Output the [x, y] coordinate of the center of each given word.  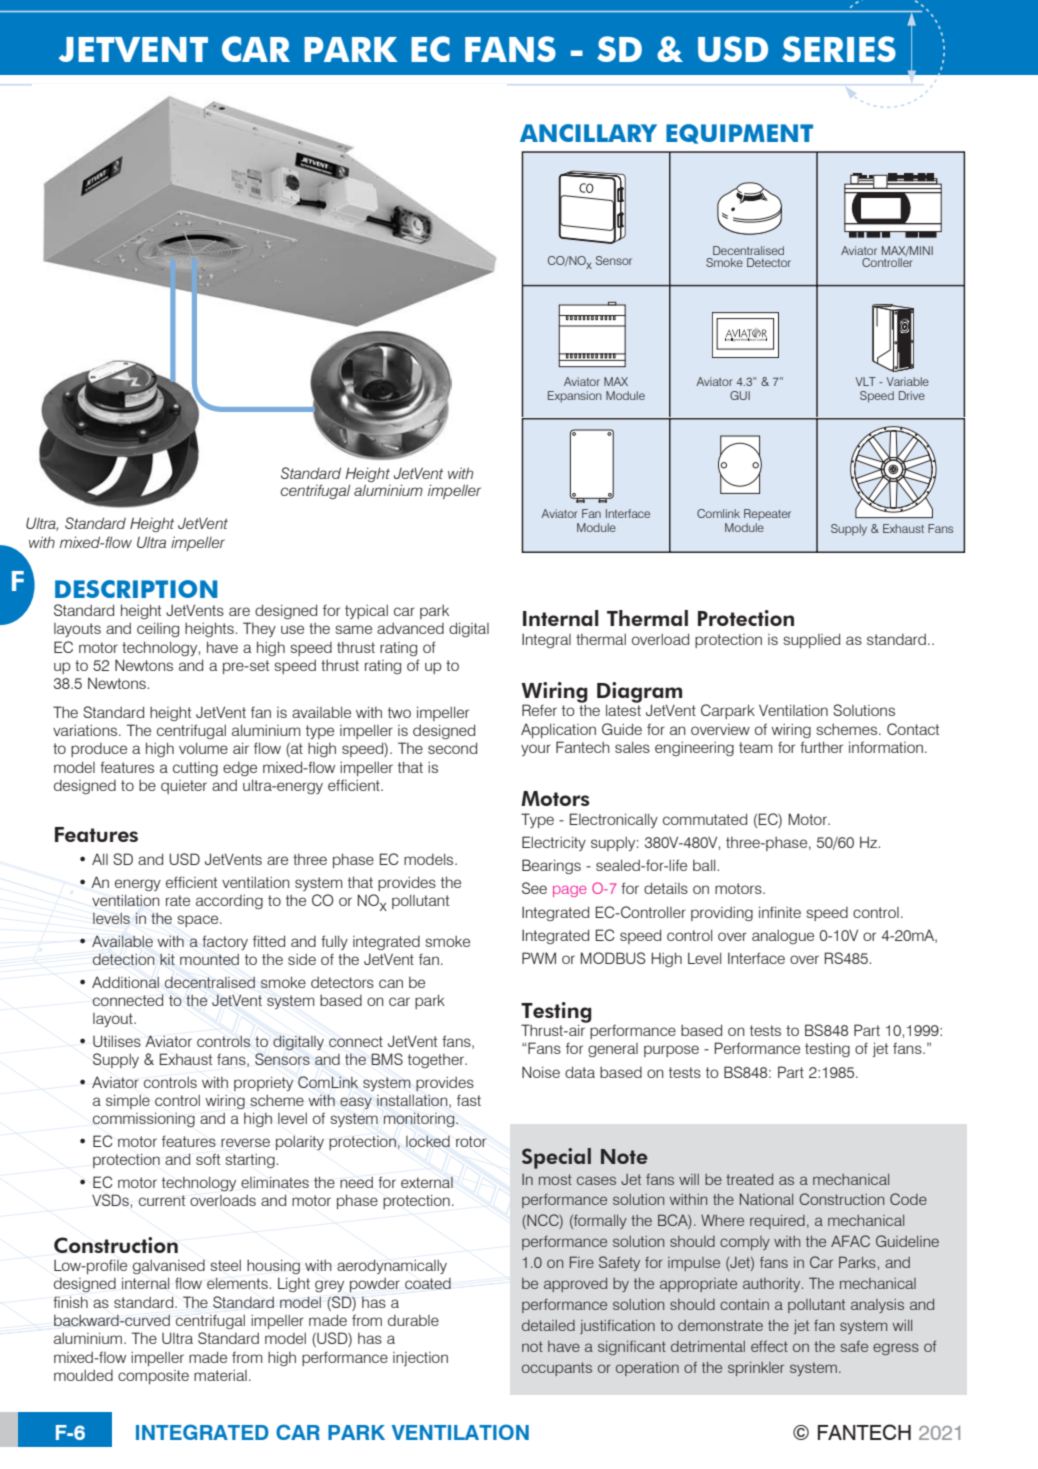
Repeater [767, 515]
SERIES [839, 49]
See [534, 888]
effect [769, 1346]
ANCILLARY [588, 133]
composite [153, 1377]
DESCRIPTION [136, 589]
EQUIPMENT [739, 134]
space [199, 921]
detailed [548, 1325]
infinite [780, 912]
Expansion [574, 397]
